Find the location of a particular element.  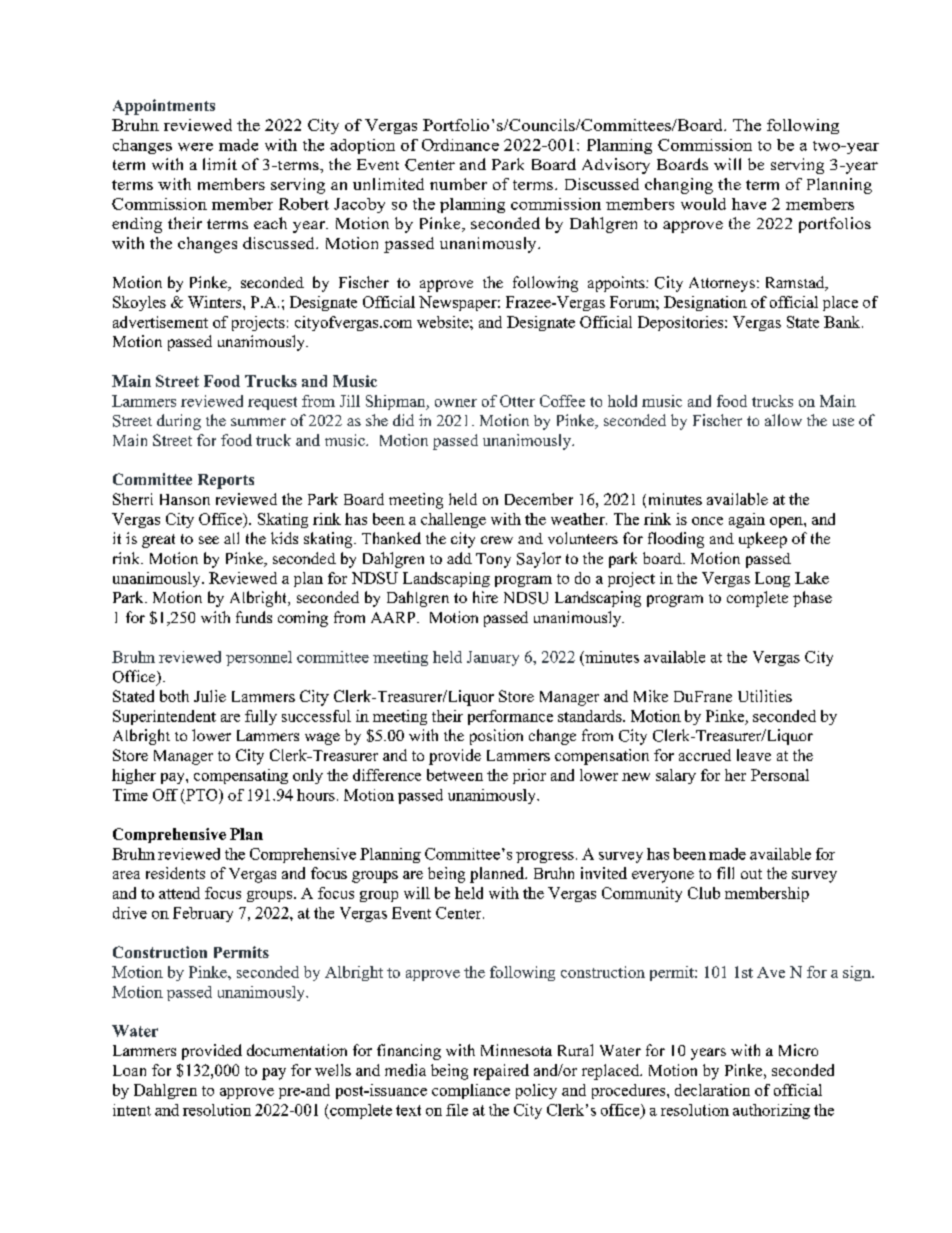

compliance is located at coordinates (471, 1091).
